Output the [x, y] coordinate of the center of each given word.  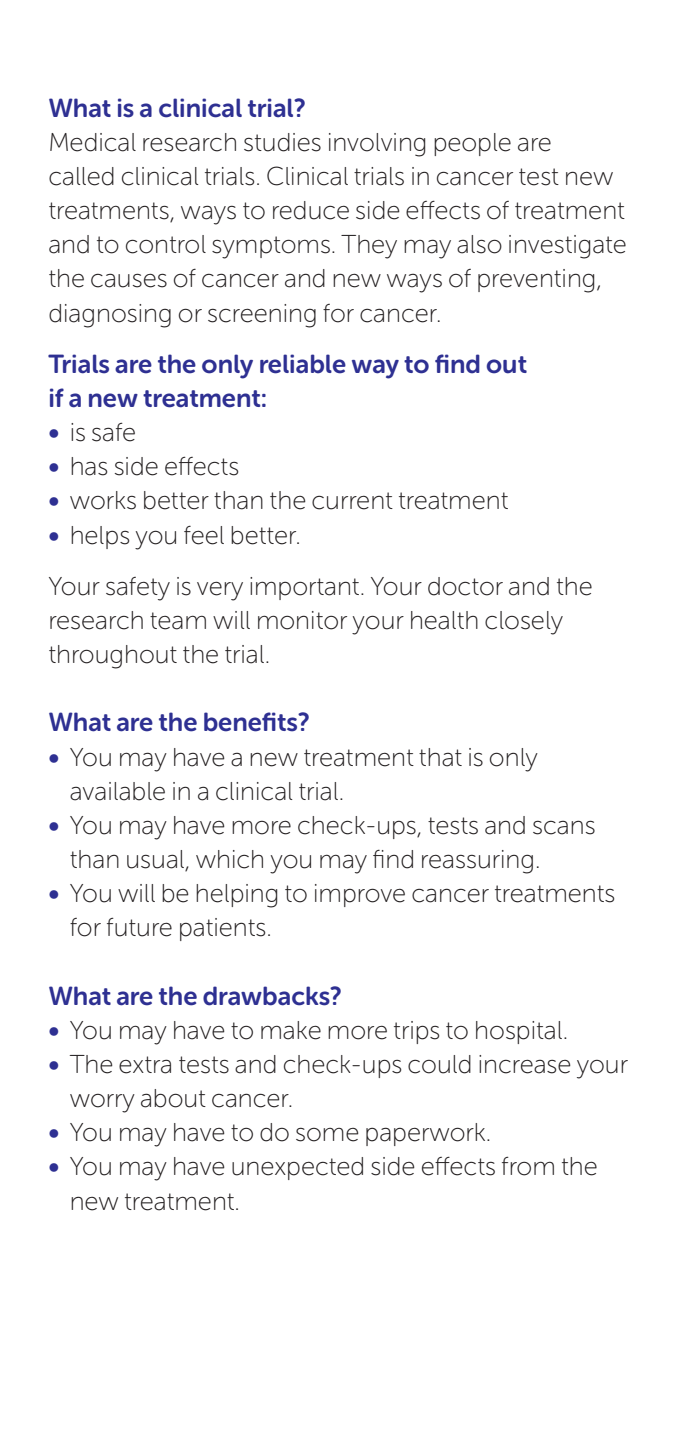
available [117, 791]
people [472, 144]
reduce [311, 210]
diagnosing [110, 316]
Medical [93, 142]
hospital [520, 1032]
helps [100, 537]
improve [360, 895]
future [139, 927]
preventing [536, 281]
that [440, 757]
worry [102, 1103]
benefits [252, 722]
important [306, 588]
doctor [465, 586]
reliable [303, 364]
